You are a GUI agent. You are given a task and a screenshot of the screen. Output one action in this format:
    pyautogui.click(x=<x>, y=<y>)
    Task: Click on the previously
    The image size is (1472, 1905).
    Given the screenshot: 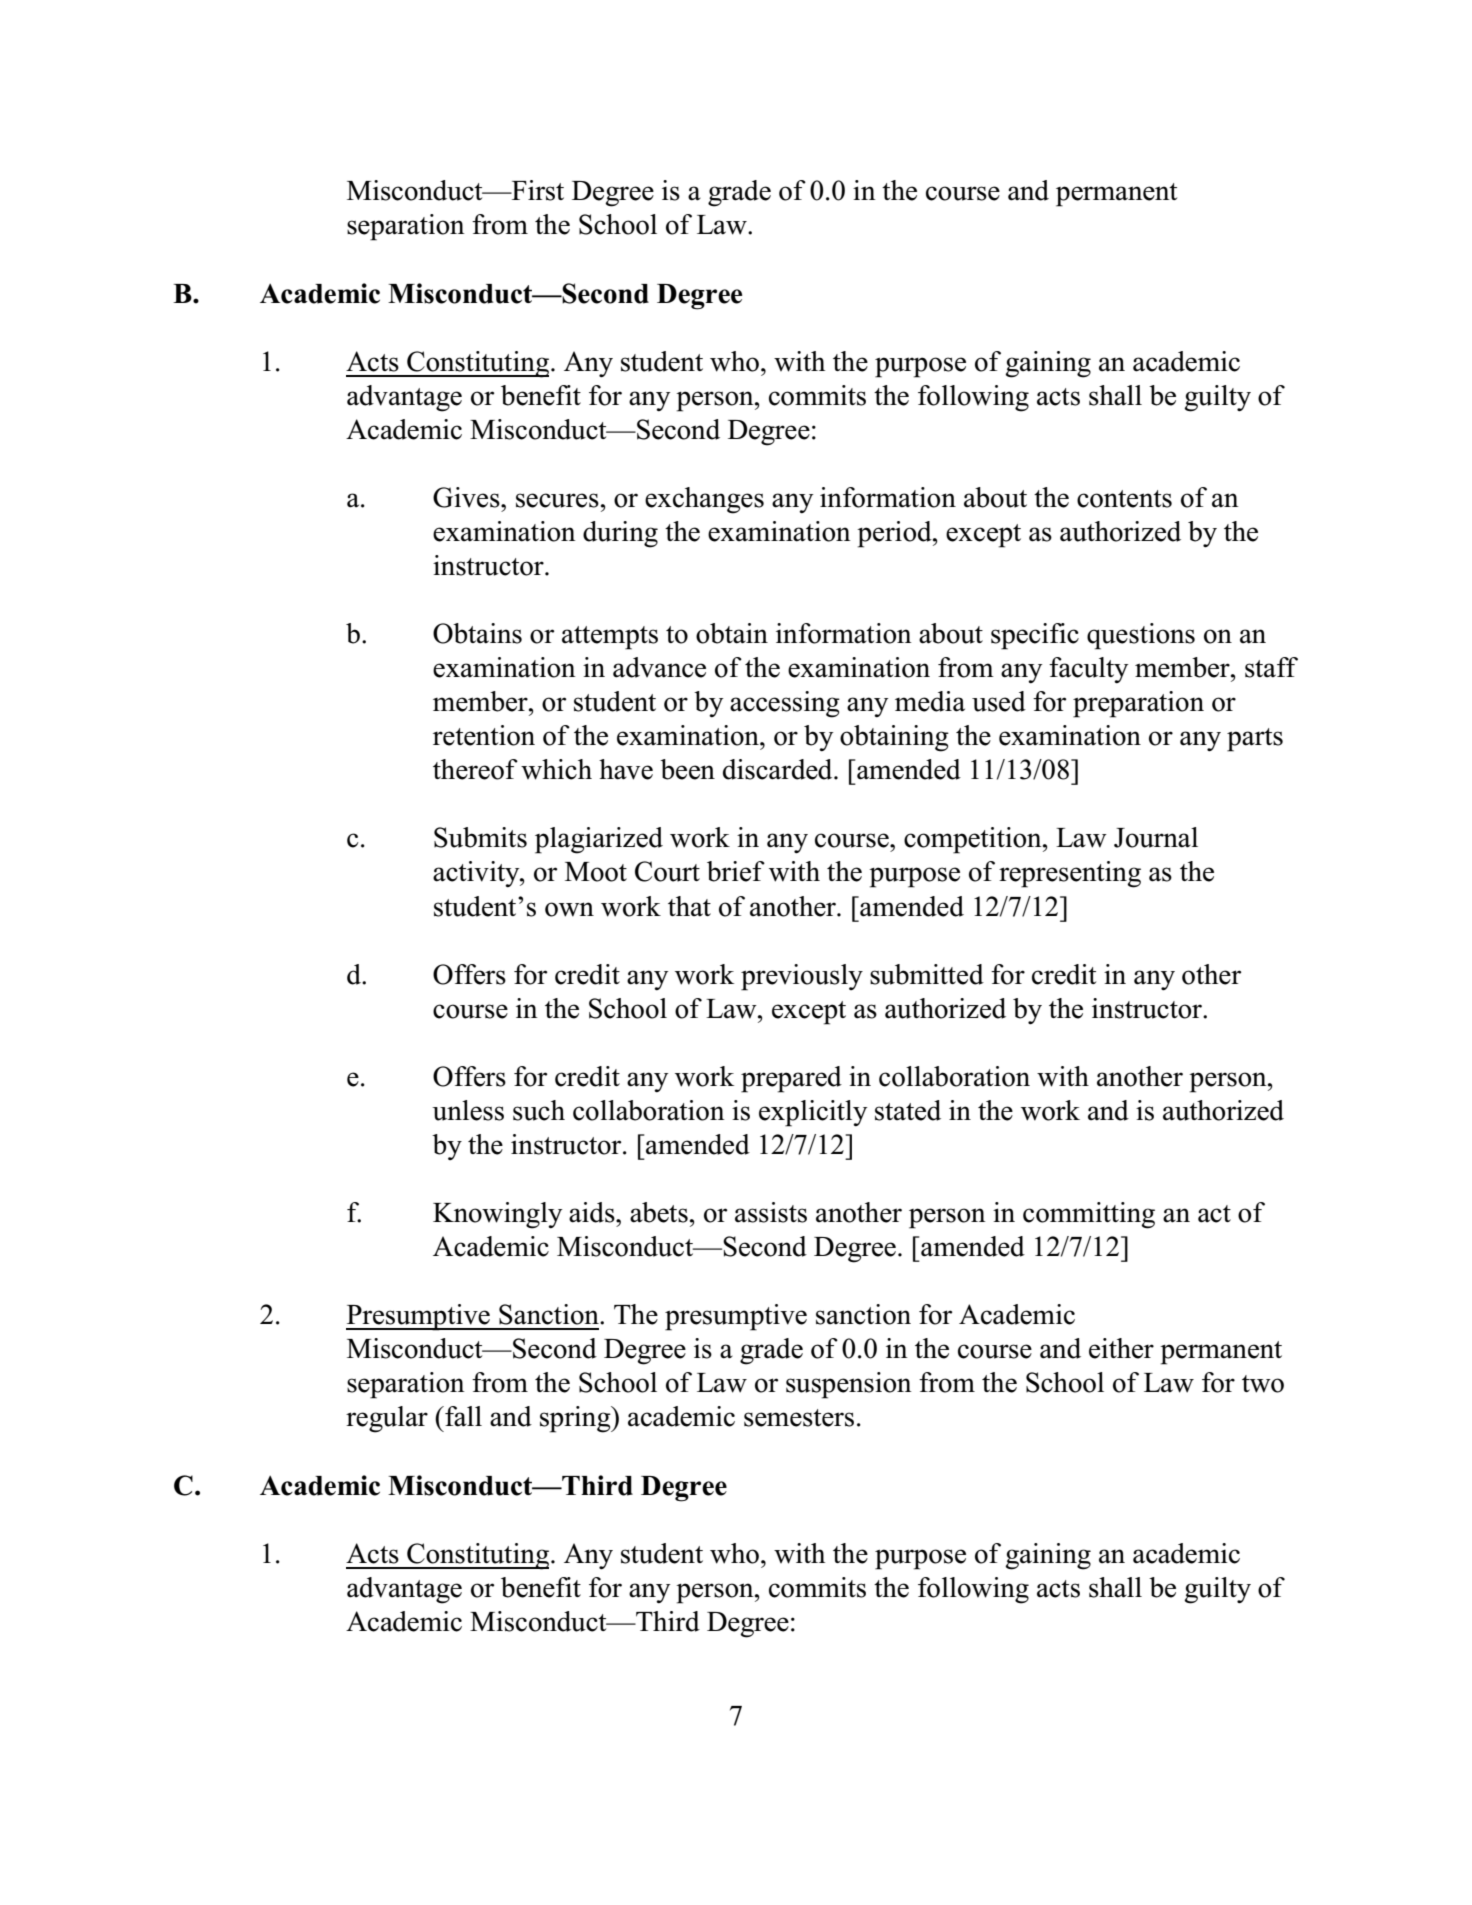 What is the action you would take?
    pyautogui.click(x=802, y=977)
